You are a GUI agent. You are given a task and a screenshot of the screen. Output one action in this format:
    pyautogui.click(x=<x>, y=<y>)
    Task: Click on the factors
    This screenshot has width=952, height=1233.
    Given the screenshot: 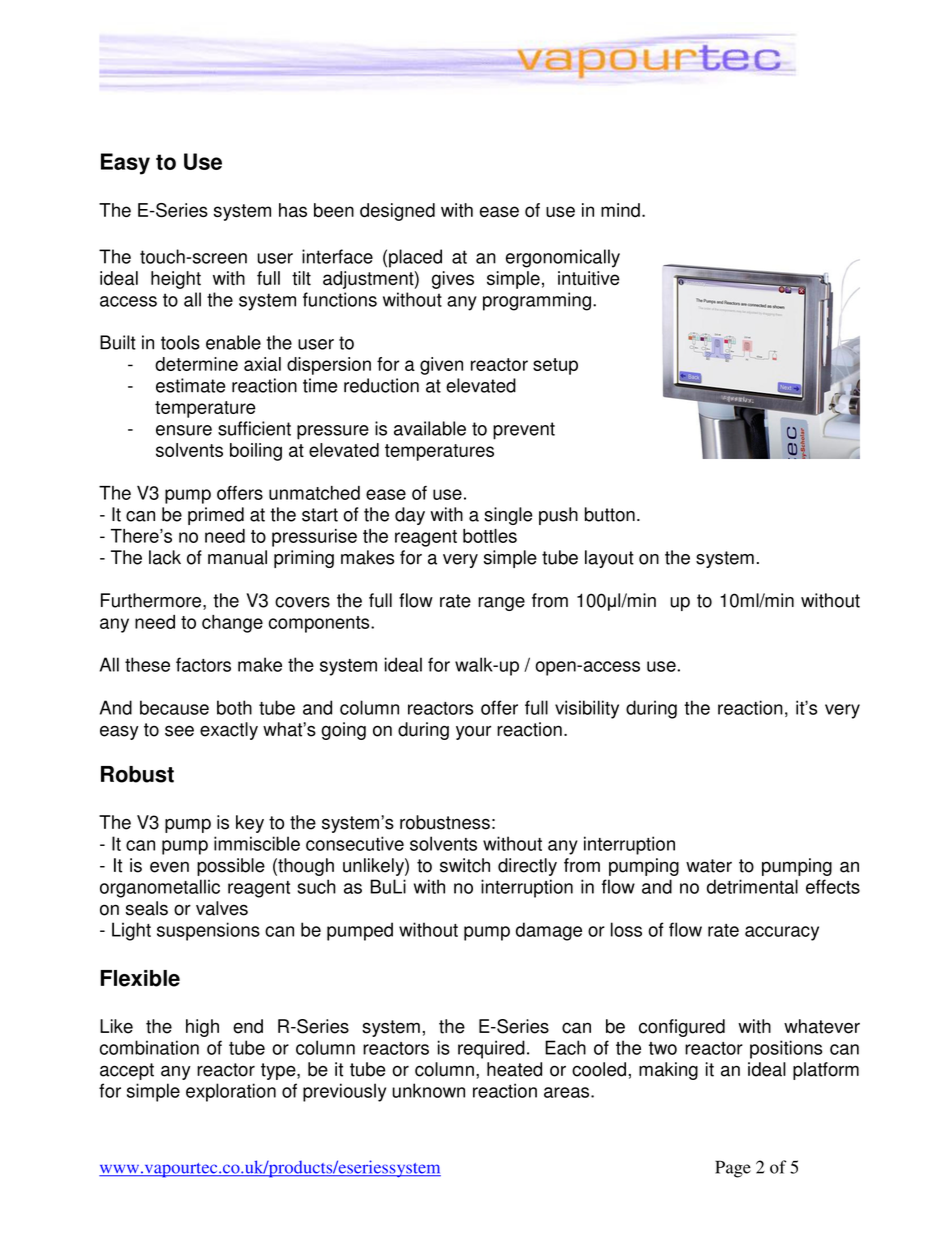 What is the action you would take?
    pyautogui.click(x=203, y=664)
